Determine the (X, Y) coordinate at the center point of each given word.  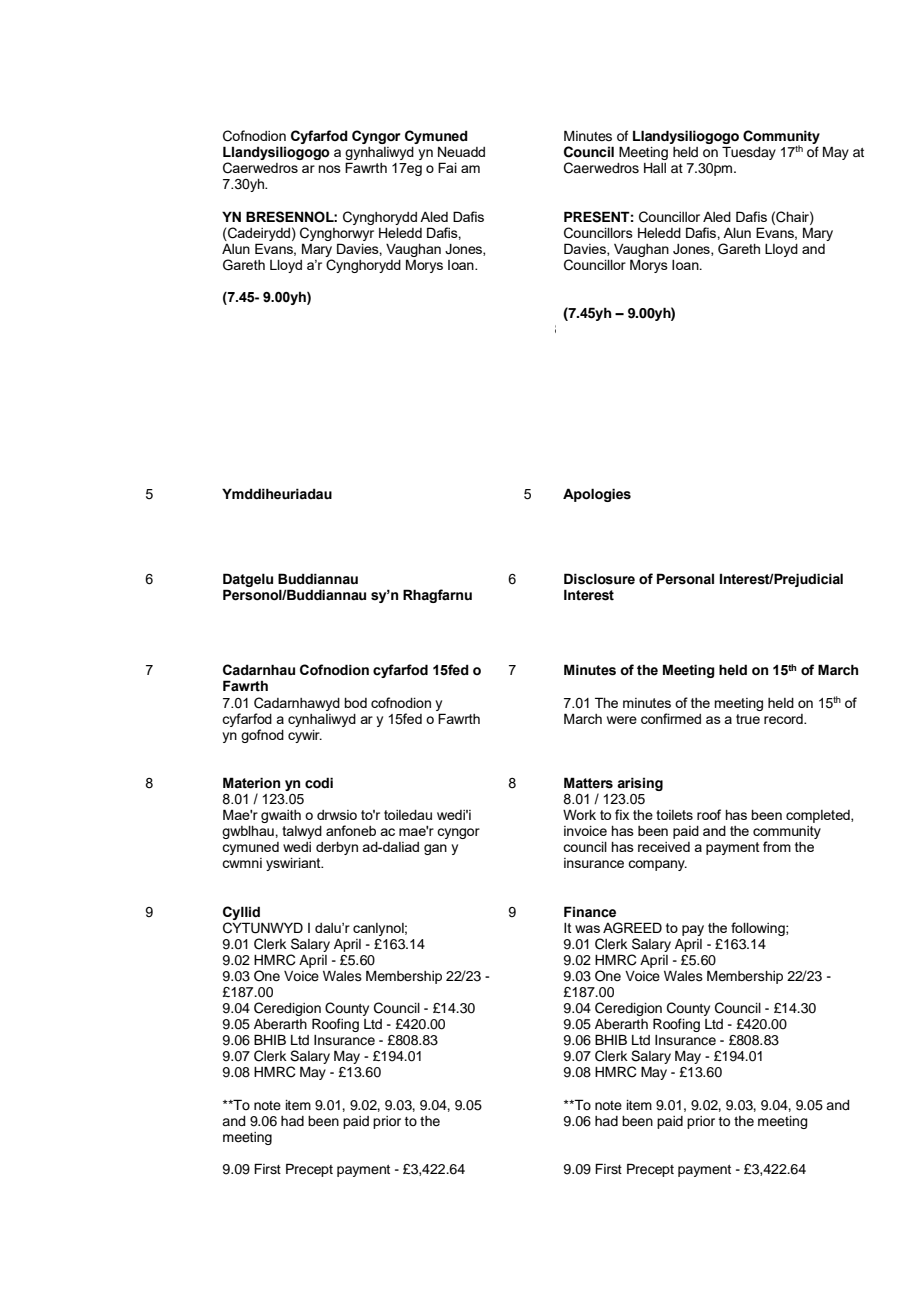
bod (355, 703)
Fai (447, 167)
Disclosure (599, 579)
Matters (588, 783)
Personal (685, 579)
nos (330, 169)
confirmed (671, 718)
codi (319, 783)
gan (435, 849)
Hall (655, 168)
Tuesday (749, 153)
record (784, 719)
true (748, 719)
